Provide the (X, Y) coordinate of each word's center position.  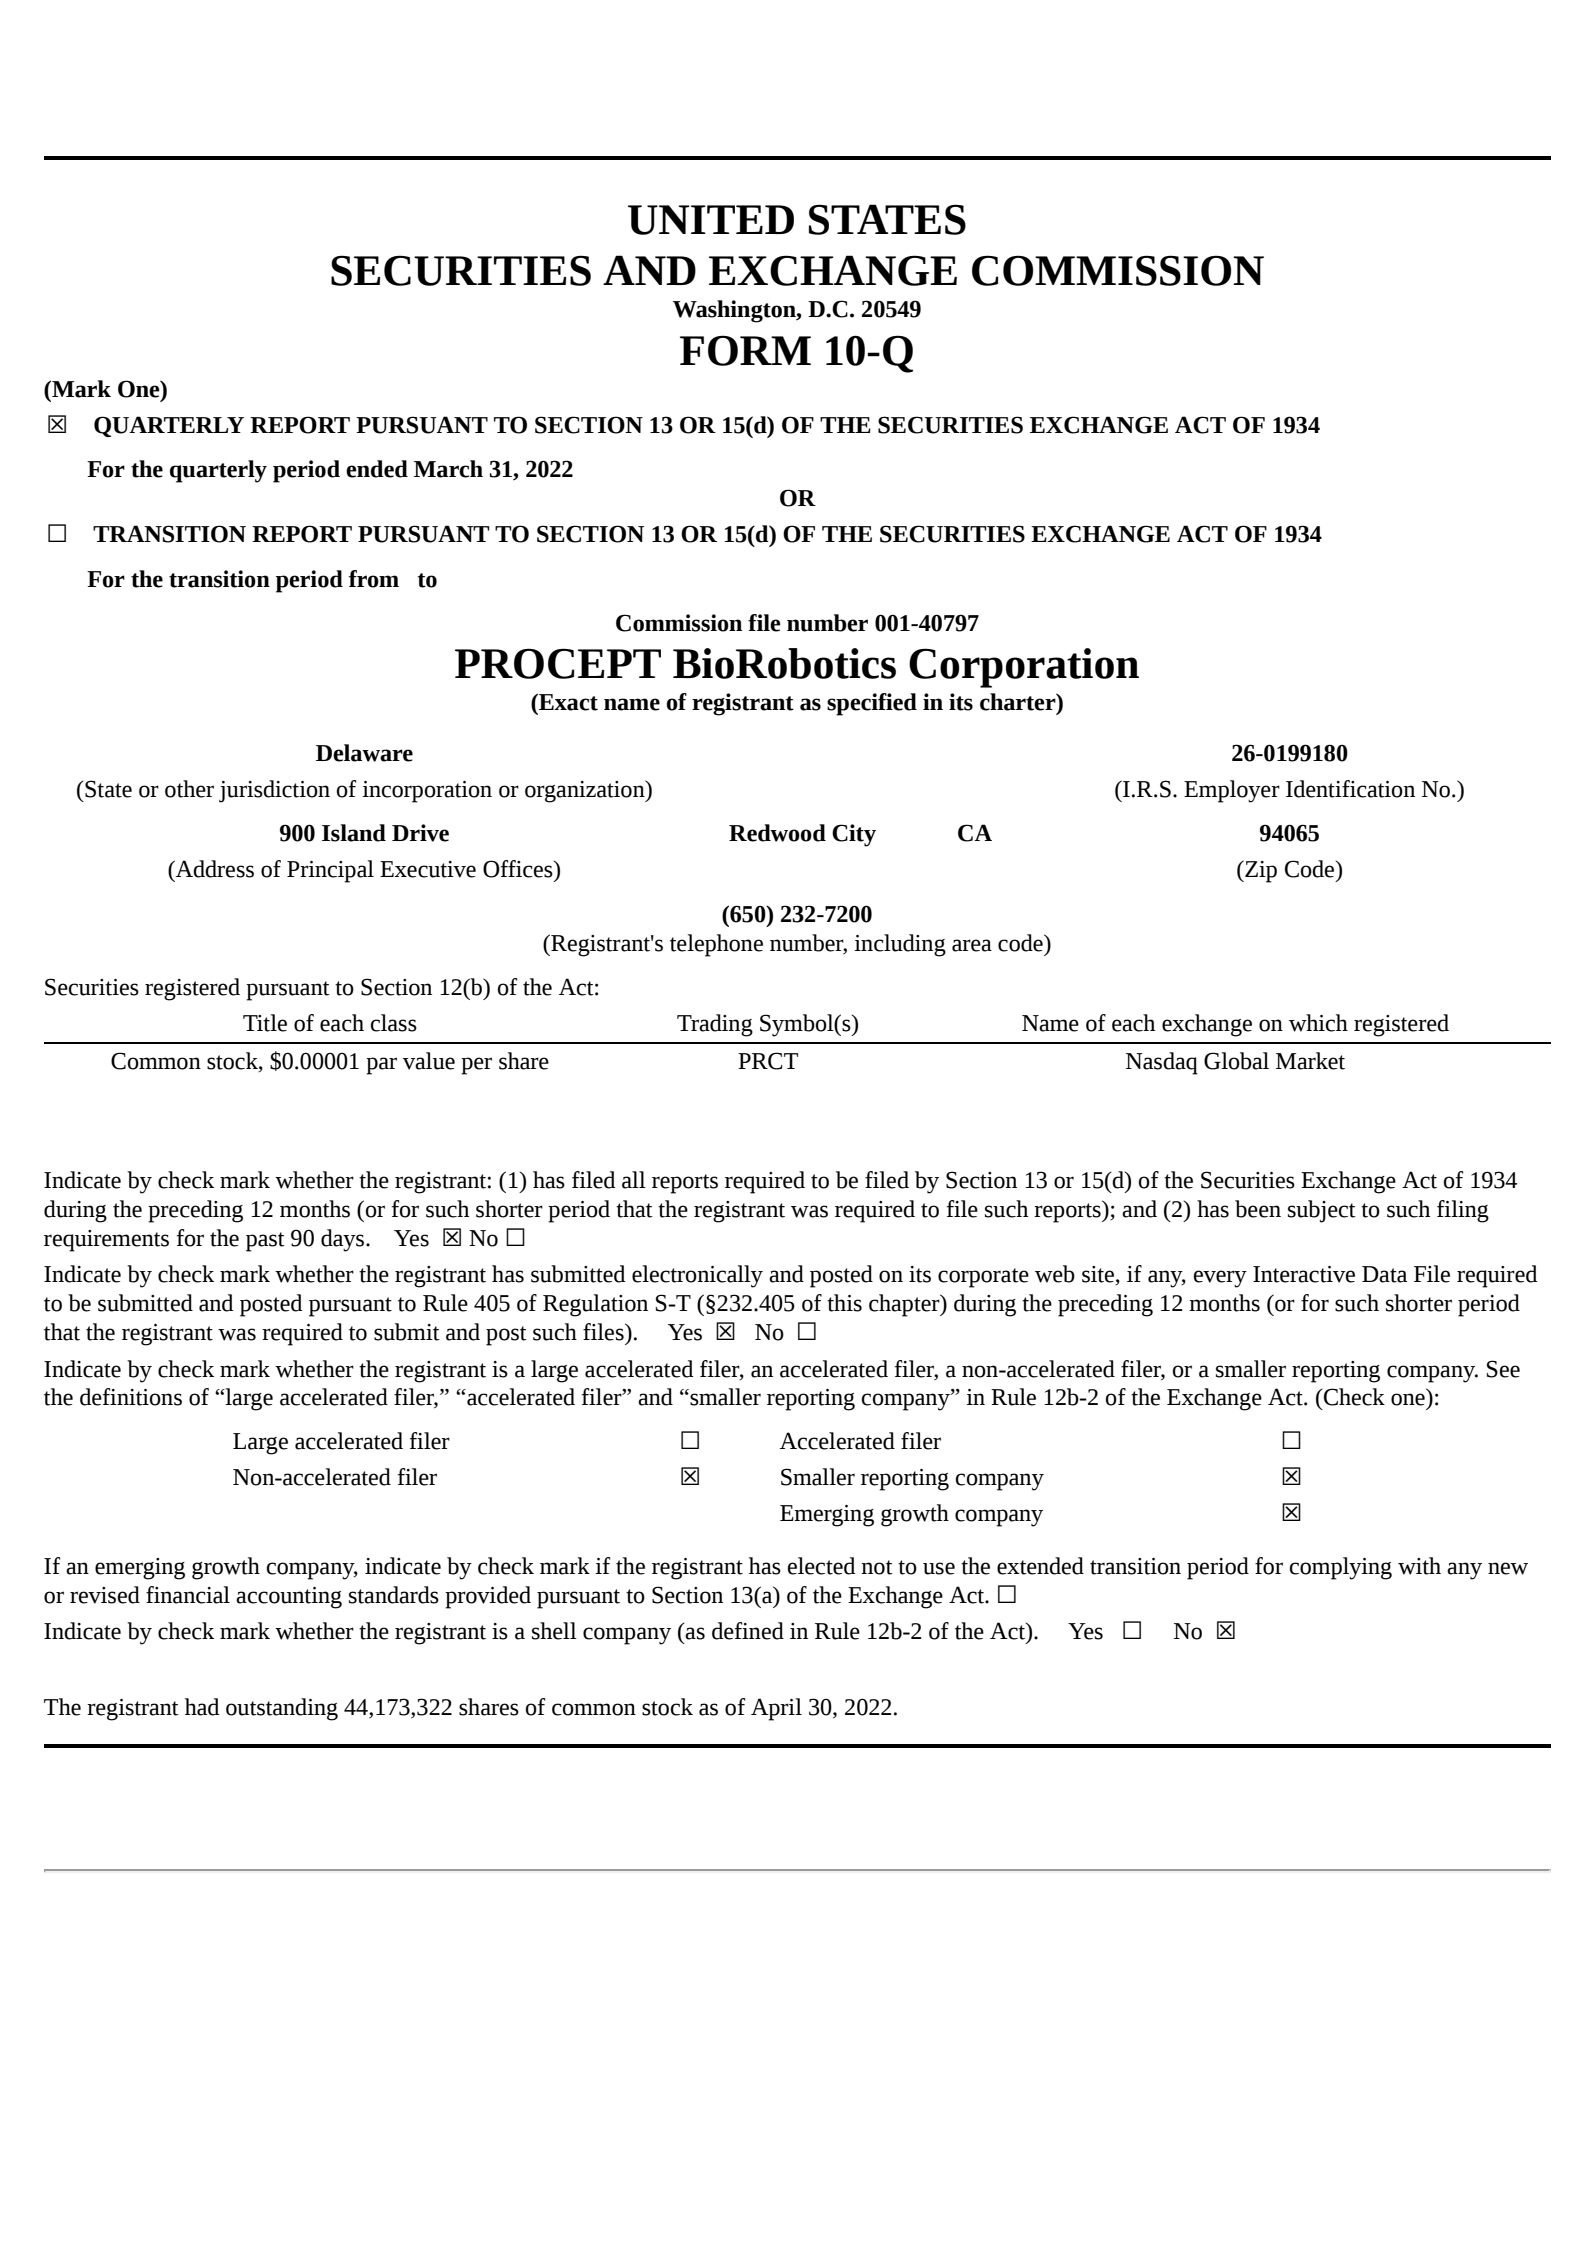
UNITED (711, 220)
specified (872, 704)
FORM (745, 350)
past (265, 1242)
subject (1322, 1211)
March (448, 469)
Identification (1350, 789)
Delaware (364, 753)
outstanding (282, 1709)
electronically (697, 1276)
